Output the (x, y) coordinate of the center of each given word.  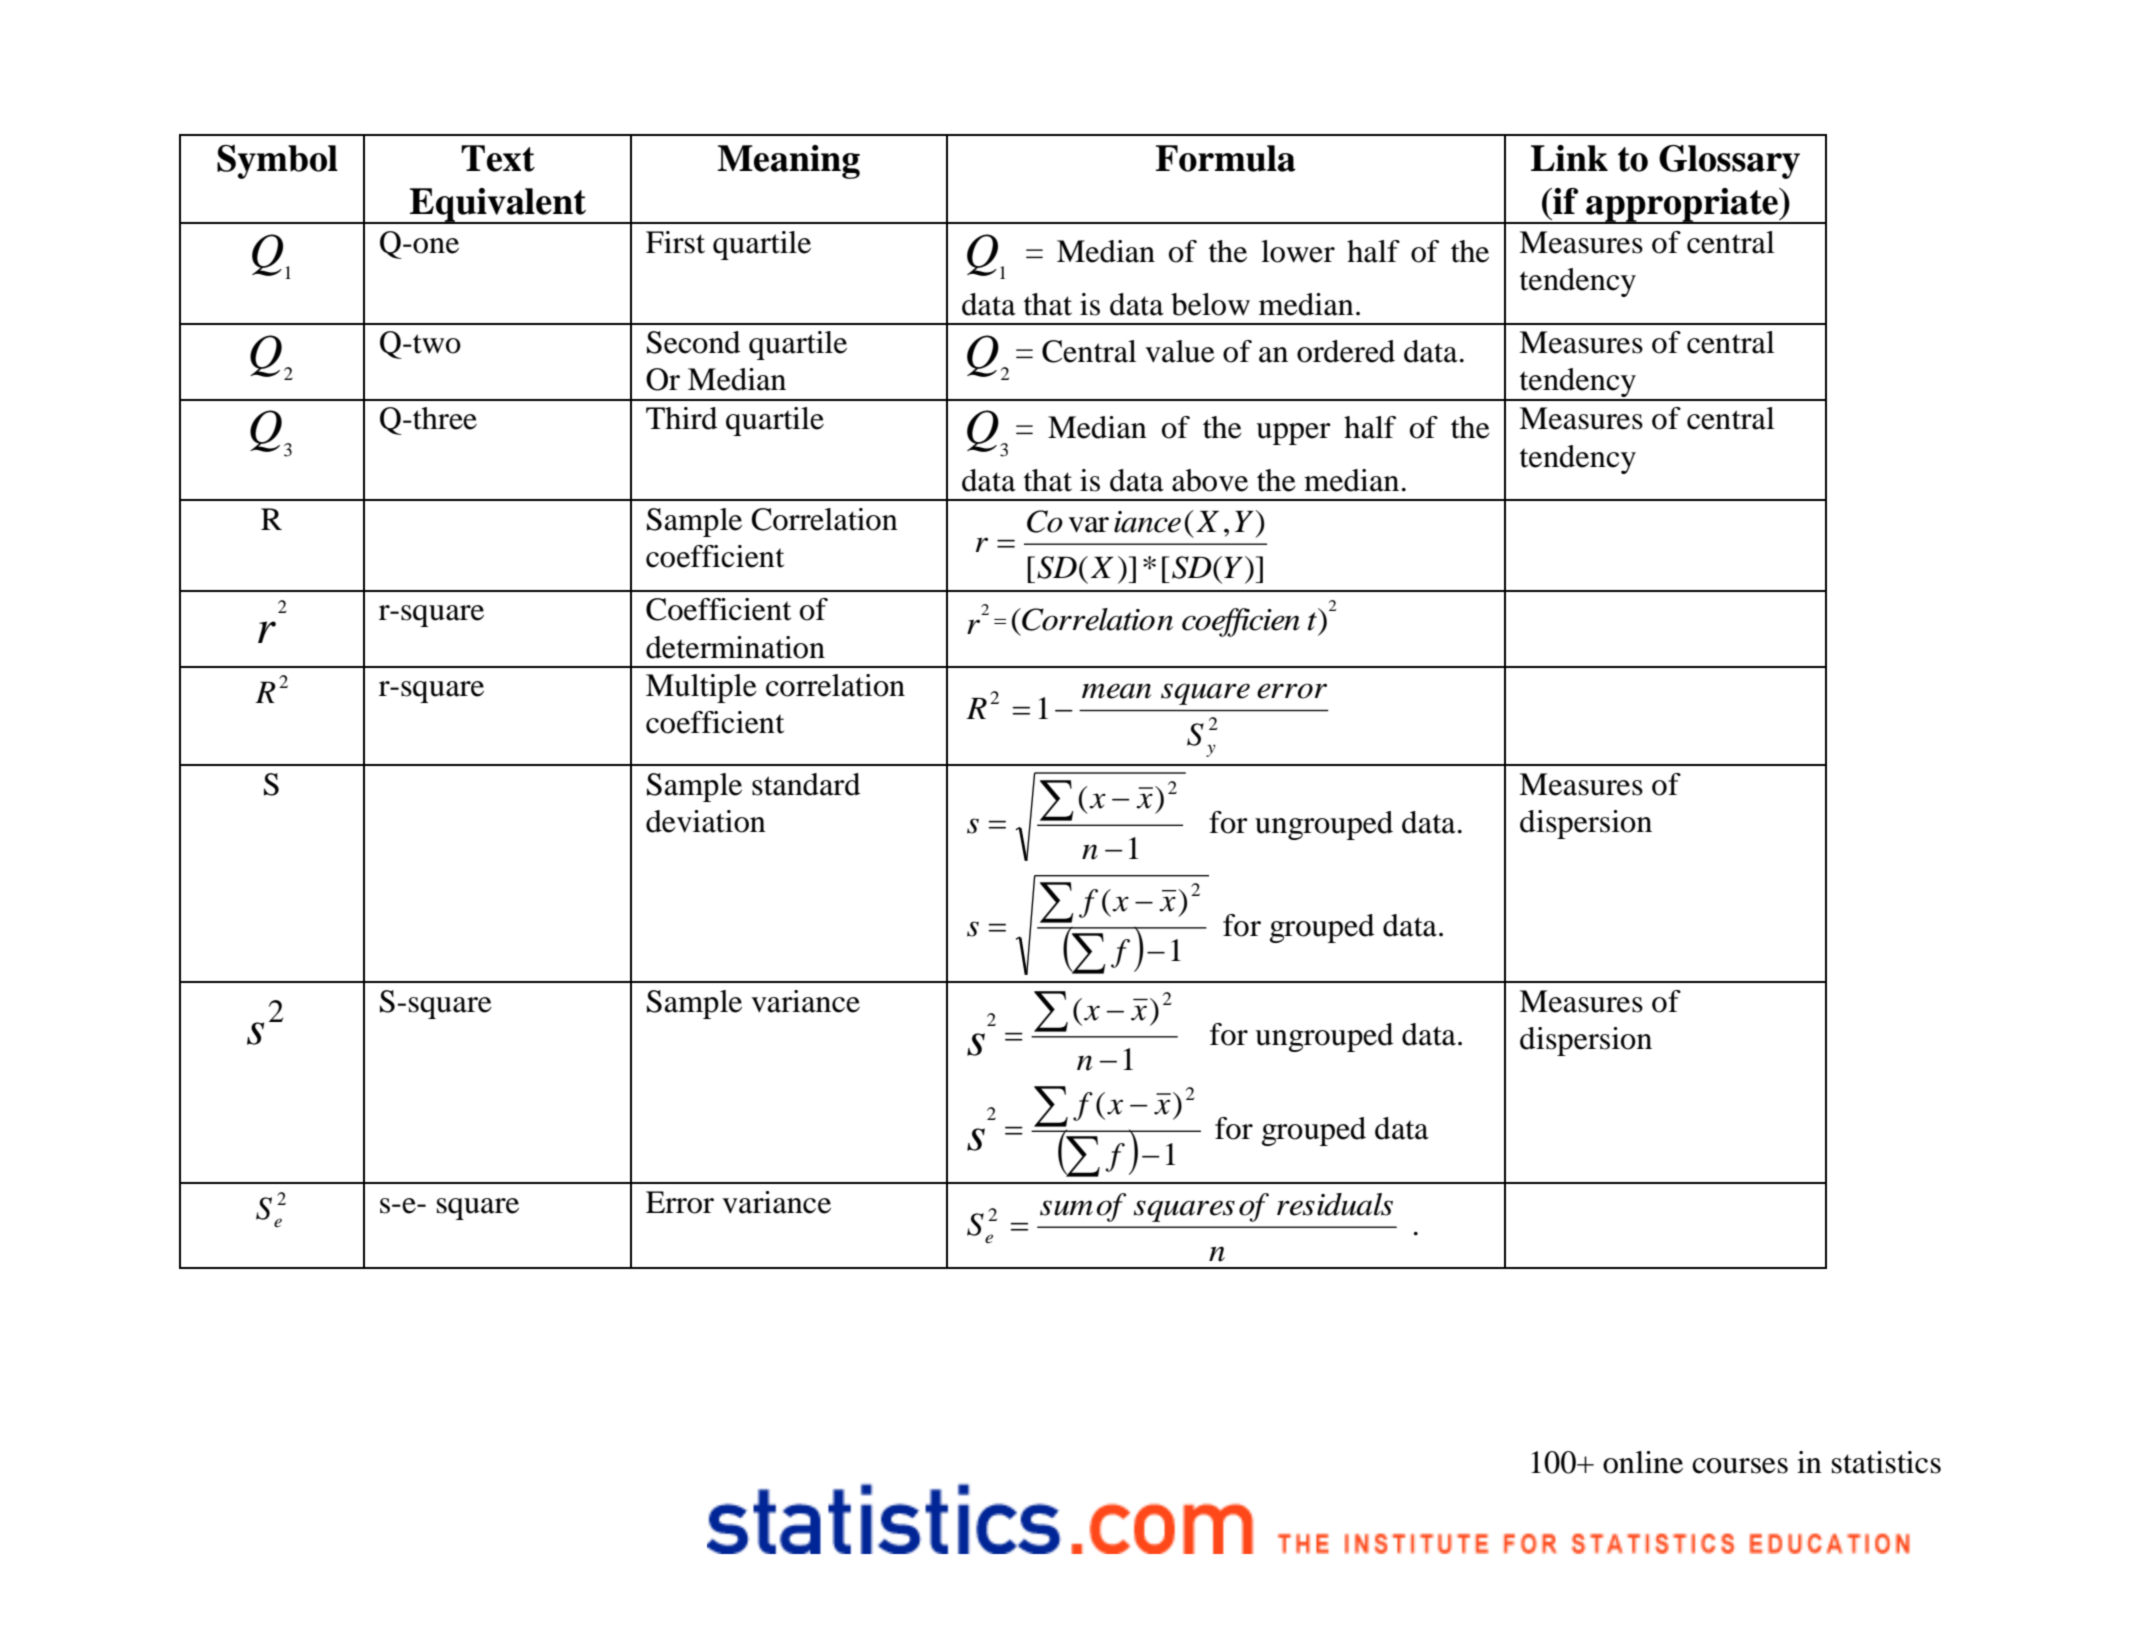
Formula (1226, 158)
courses (1740, 1466)
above (1210, 480)
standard (806, 784)
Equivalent (498, 206)
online (1643, 1462)
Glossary (1729, 162)
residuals (1335, 1204)
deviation (706, 821)
